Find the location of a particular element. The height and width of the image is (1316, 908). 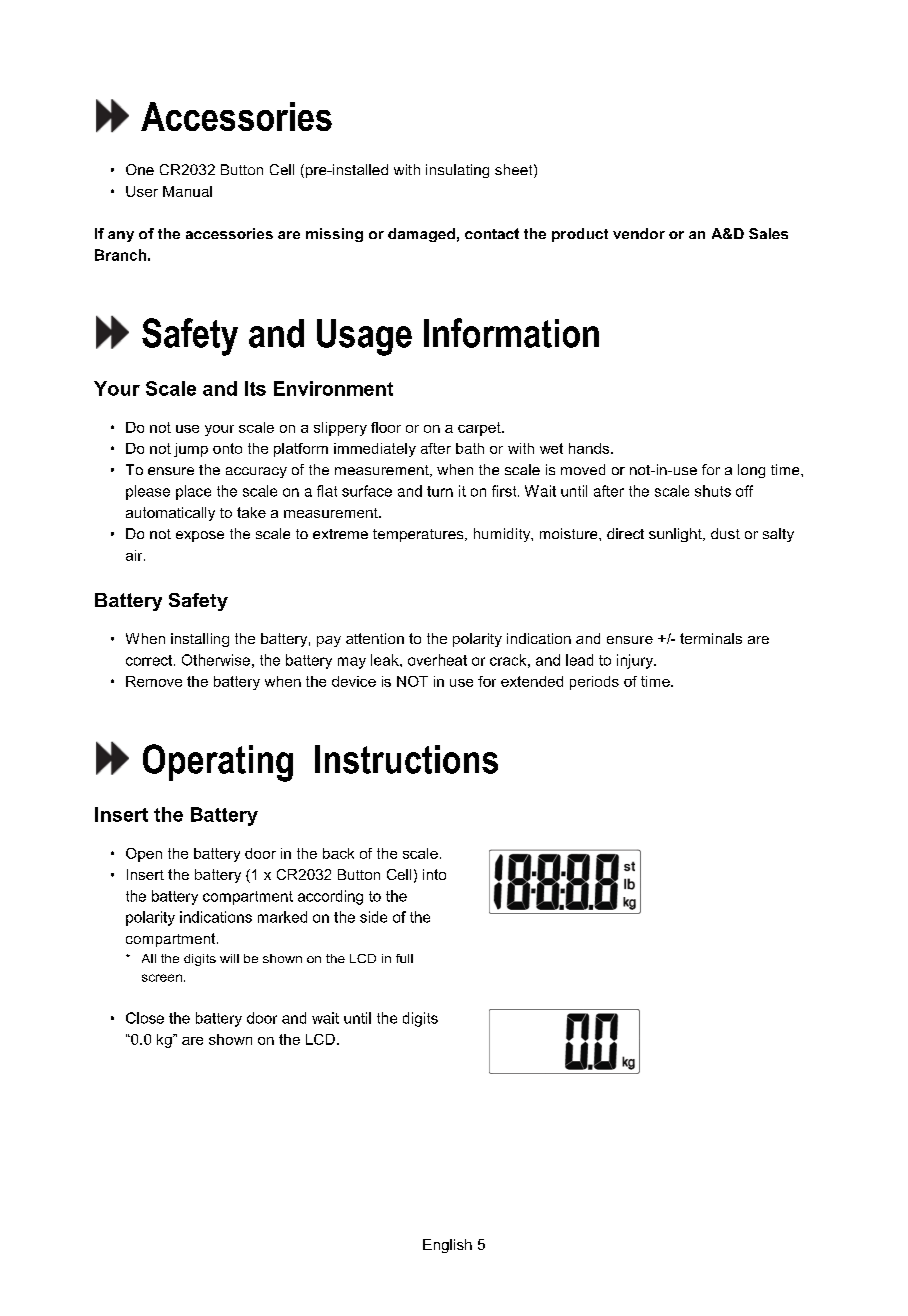

Close is located at coordinates (145, 1018).
